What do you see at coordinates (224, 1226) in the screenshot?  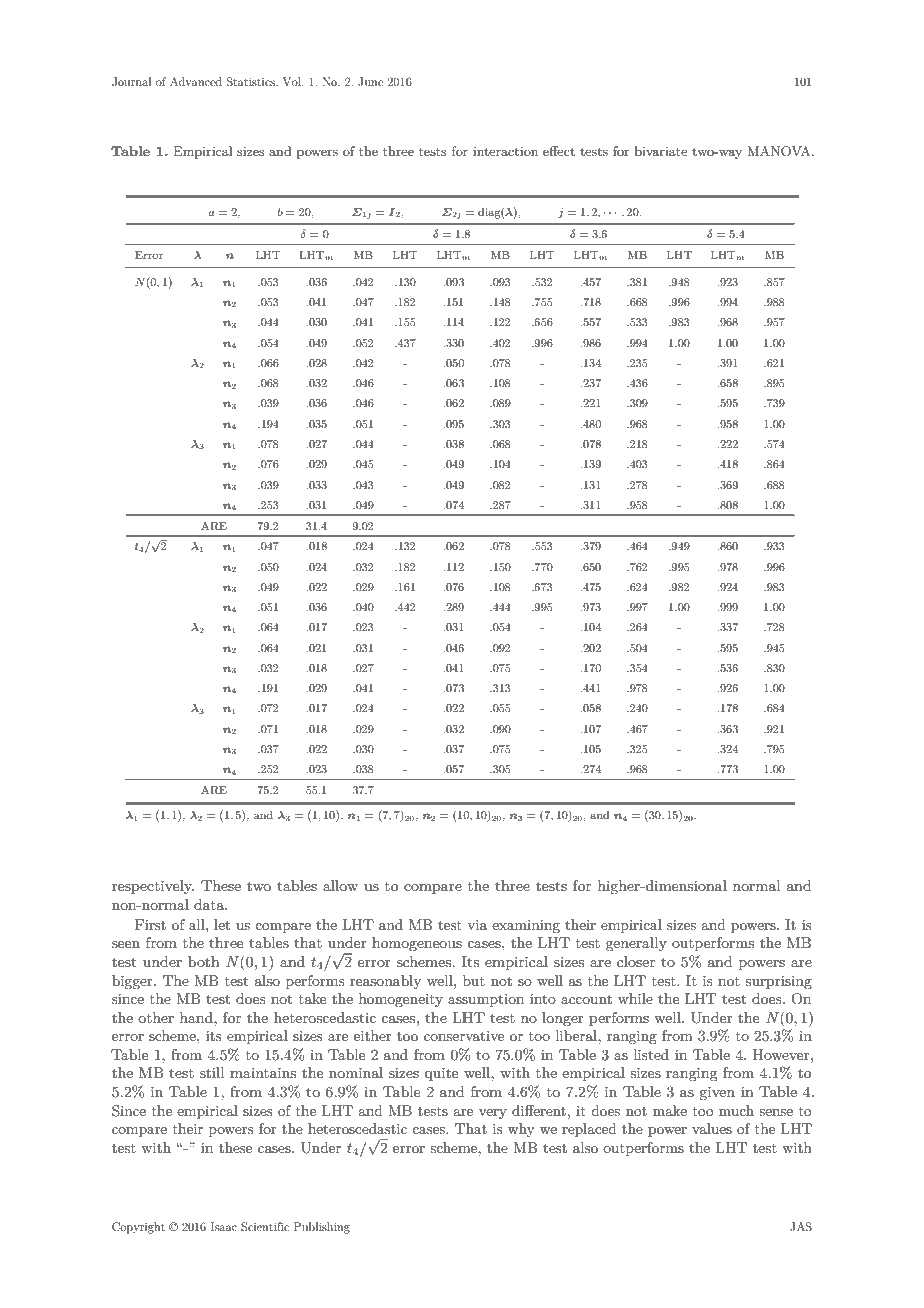 I see `Isaac` at bounding box center [224, 1226].
